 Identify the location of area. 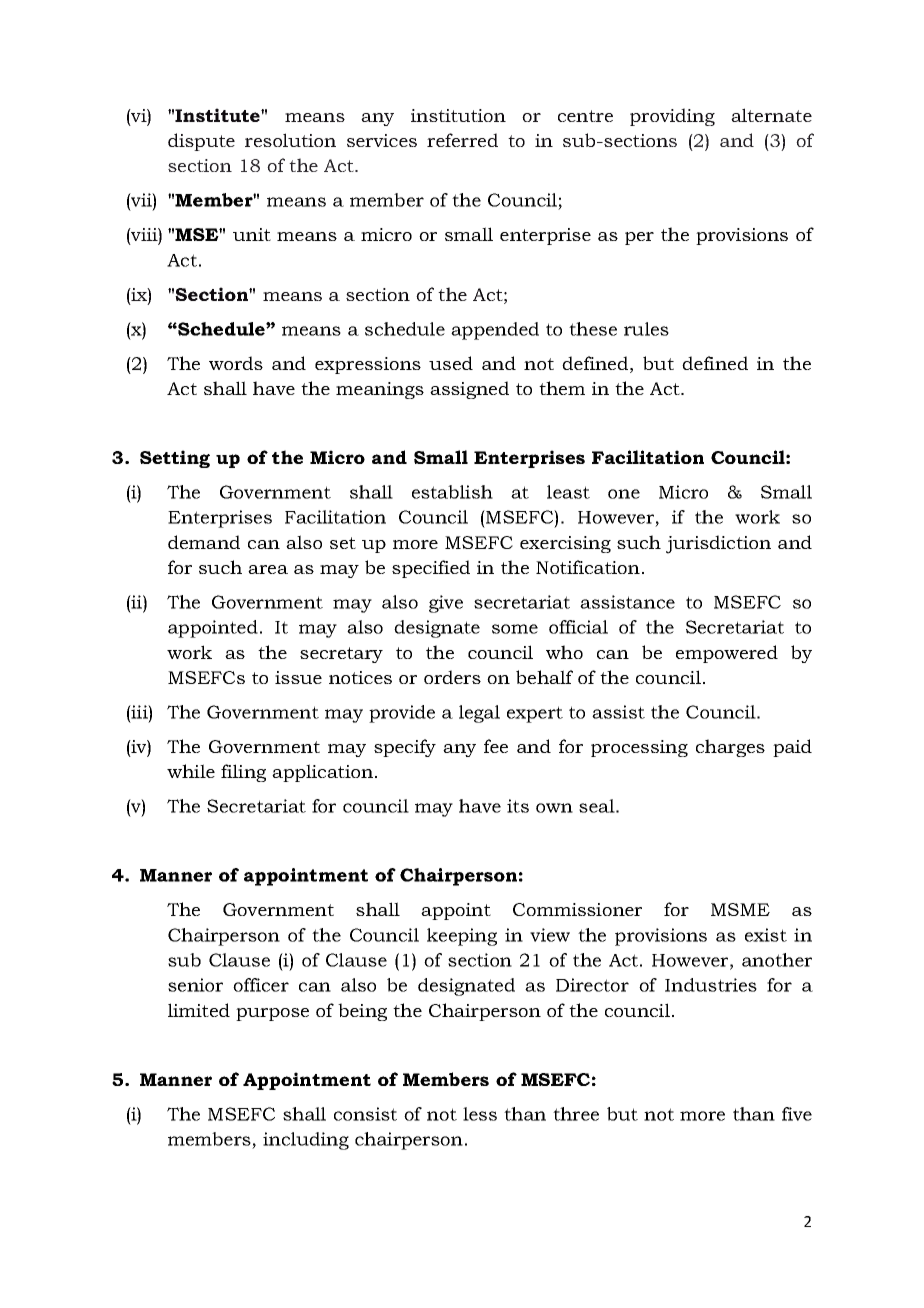
(268, 569).
